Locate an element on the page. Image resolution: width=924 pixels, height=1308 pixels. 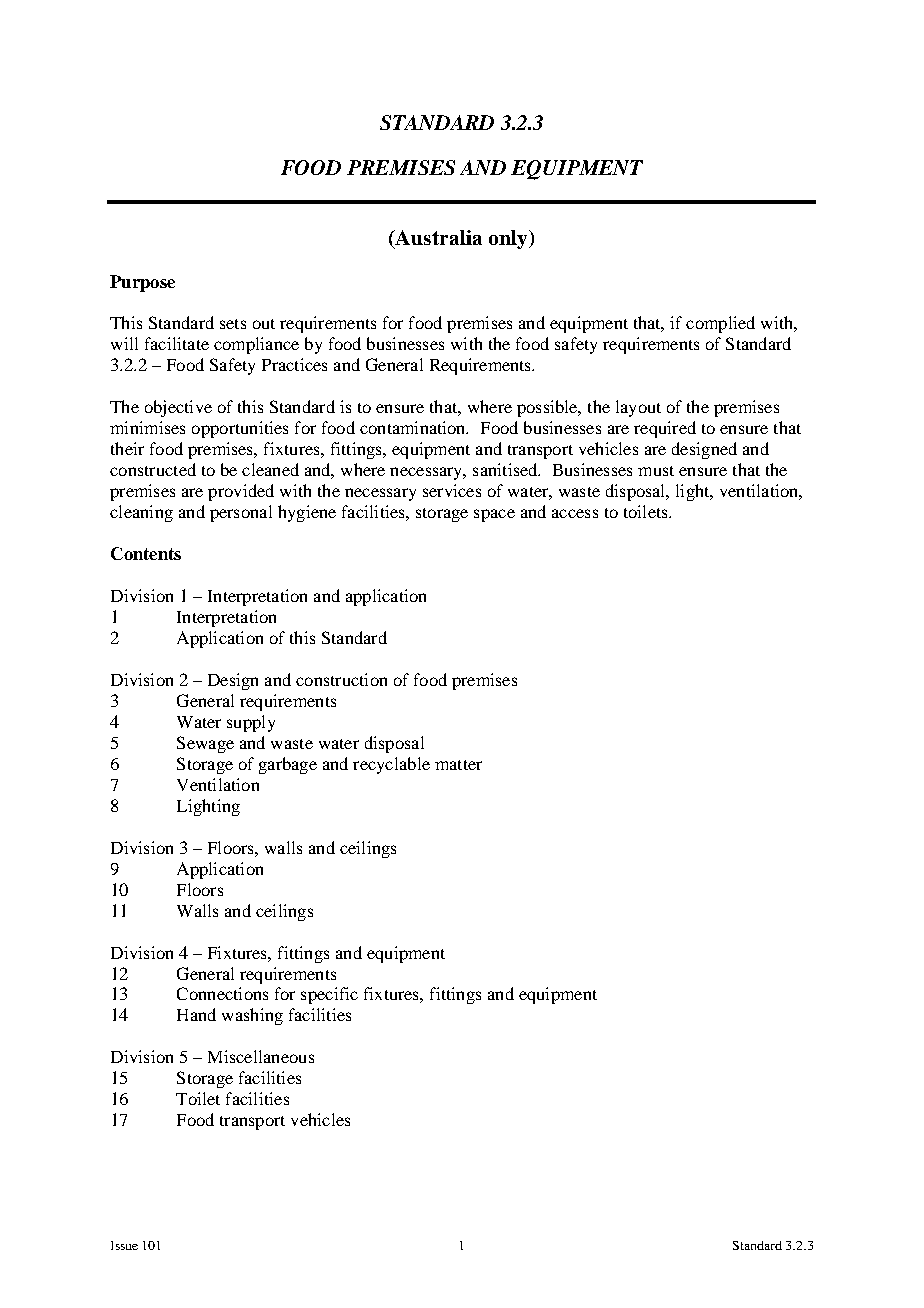
complied is located at coordinates (720, 324).
